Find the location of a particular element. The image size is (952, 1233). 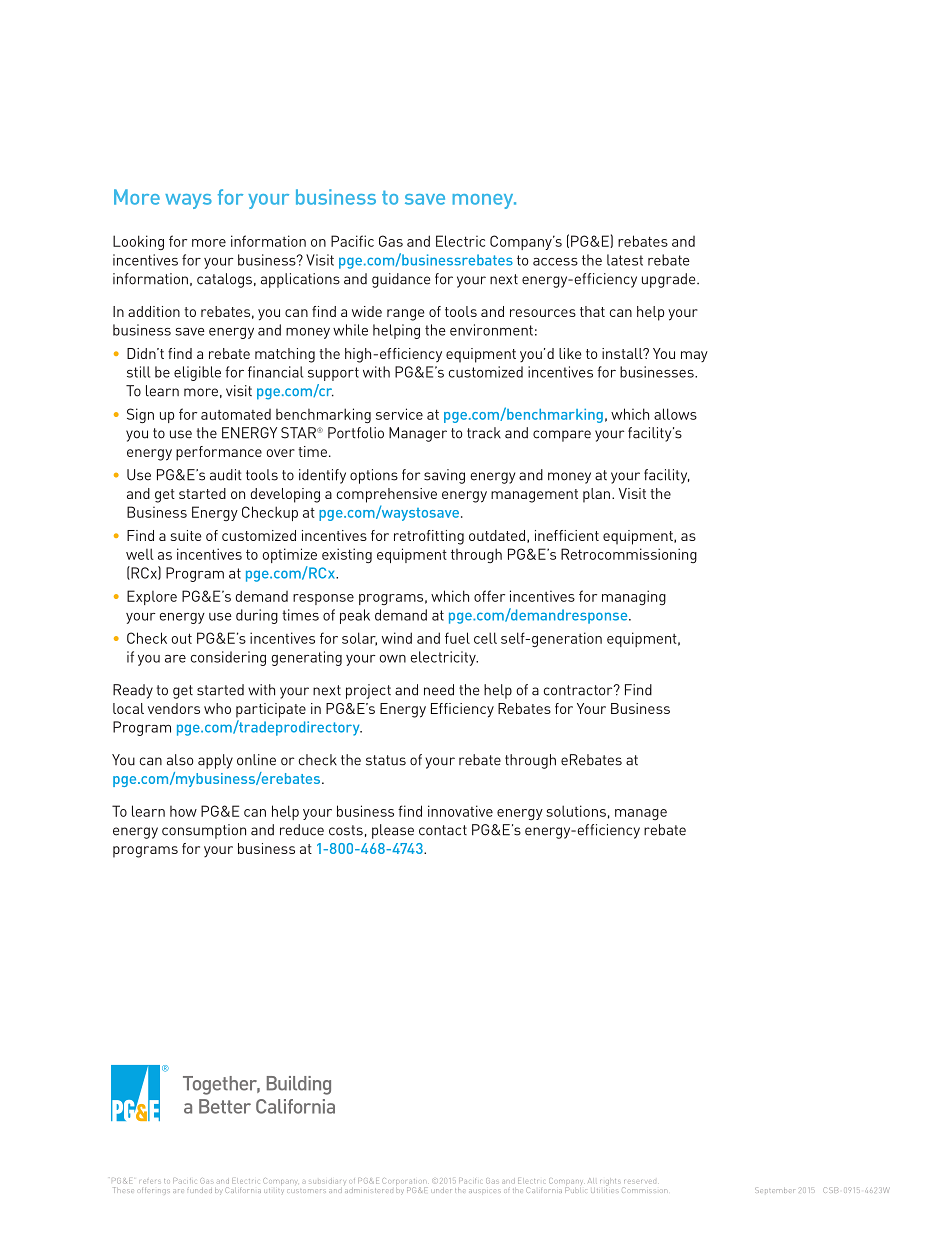

need is located at coordinates (439, 690).
